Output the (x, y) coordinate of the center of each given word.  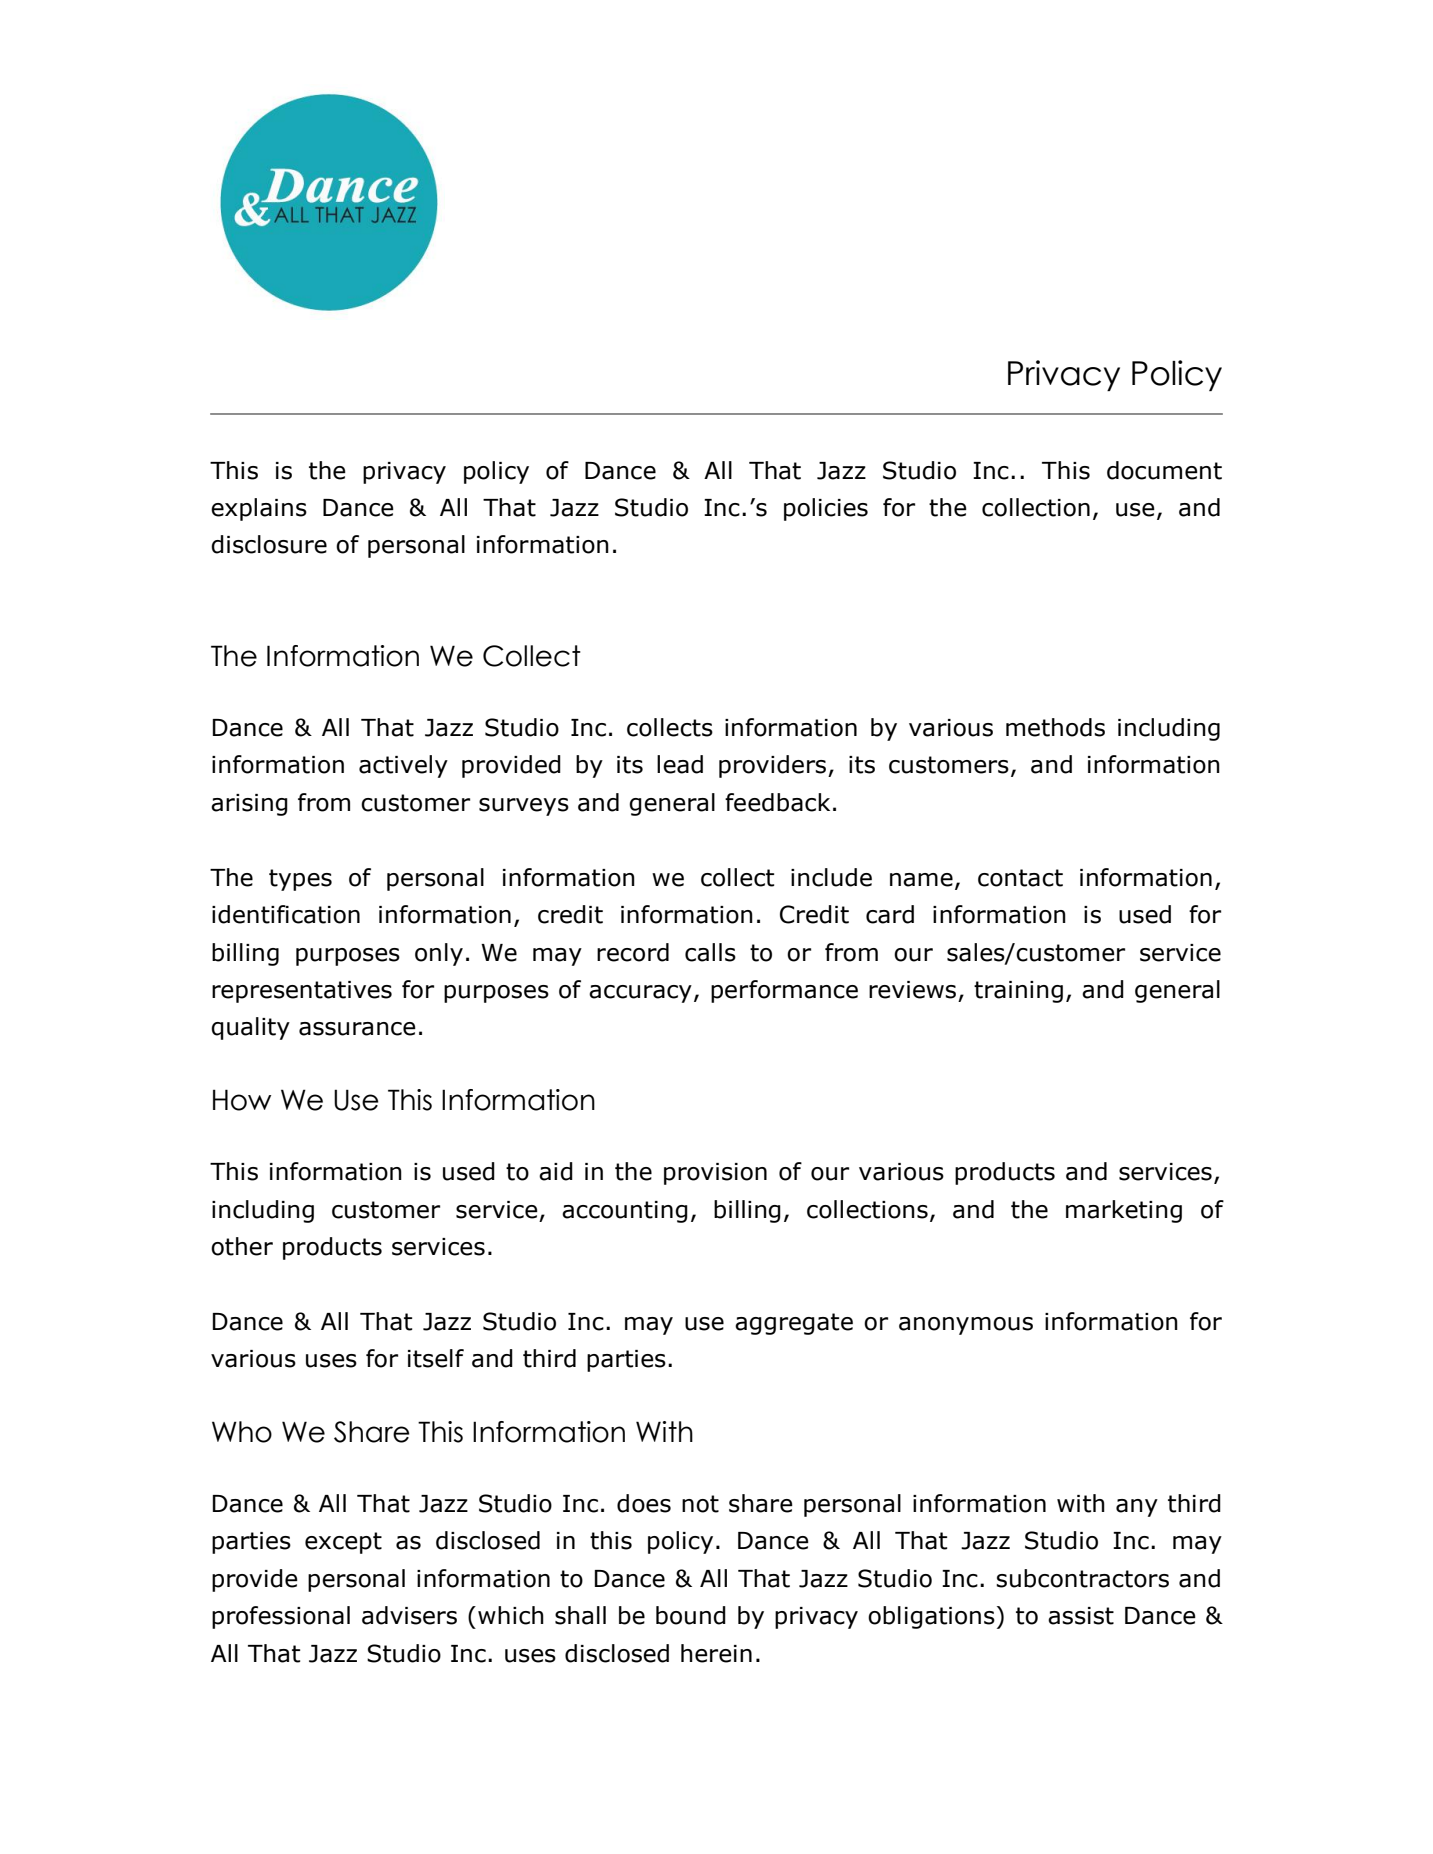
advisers (409, 1615)
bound (691, 1615)
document (1164, 470)
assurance (357, 1029)
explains (259, 509)
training (1018, 992)
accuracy (640, 994)
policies (826, 509)
